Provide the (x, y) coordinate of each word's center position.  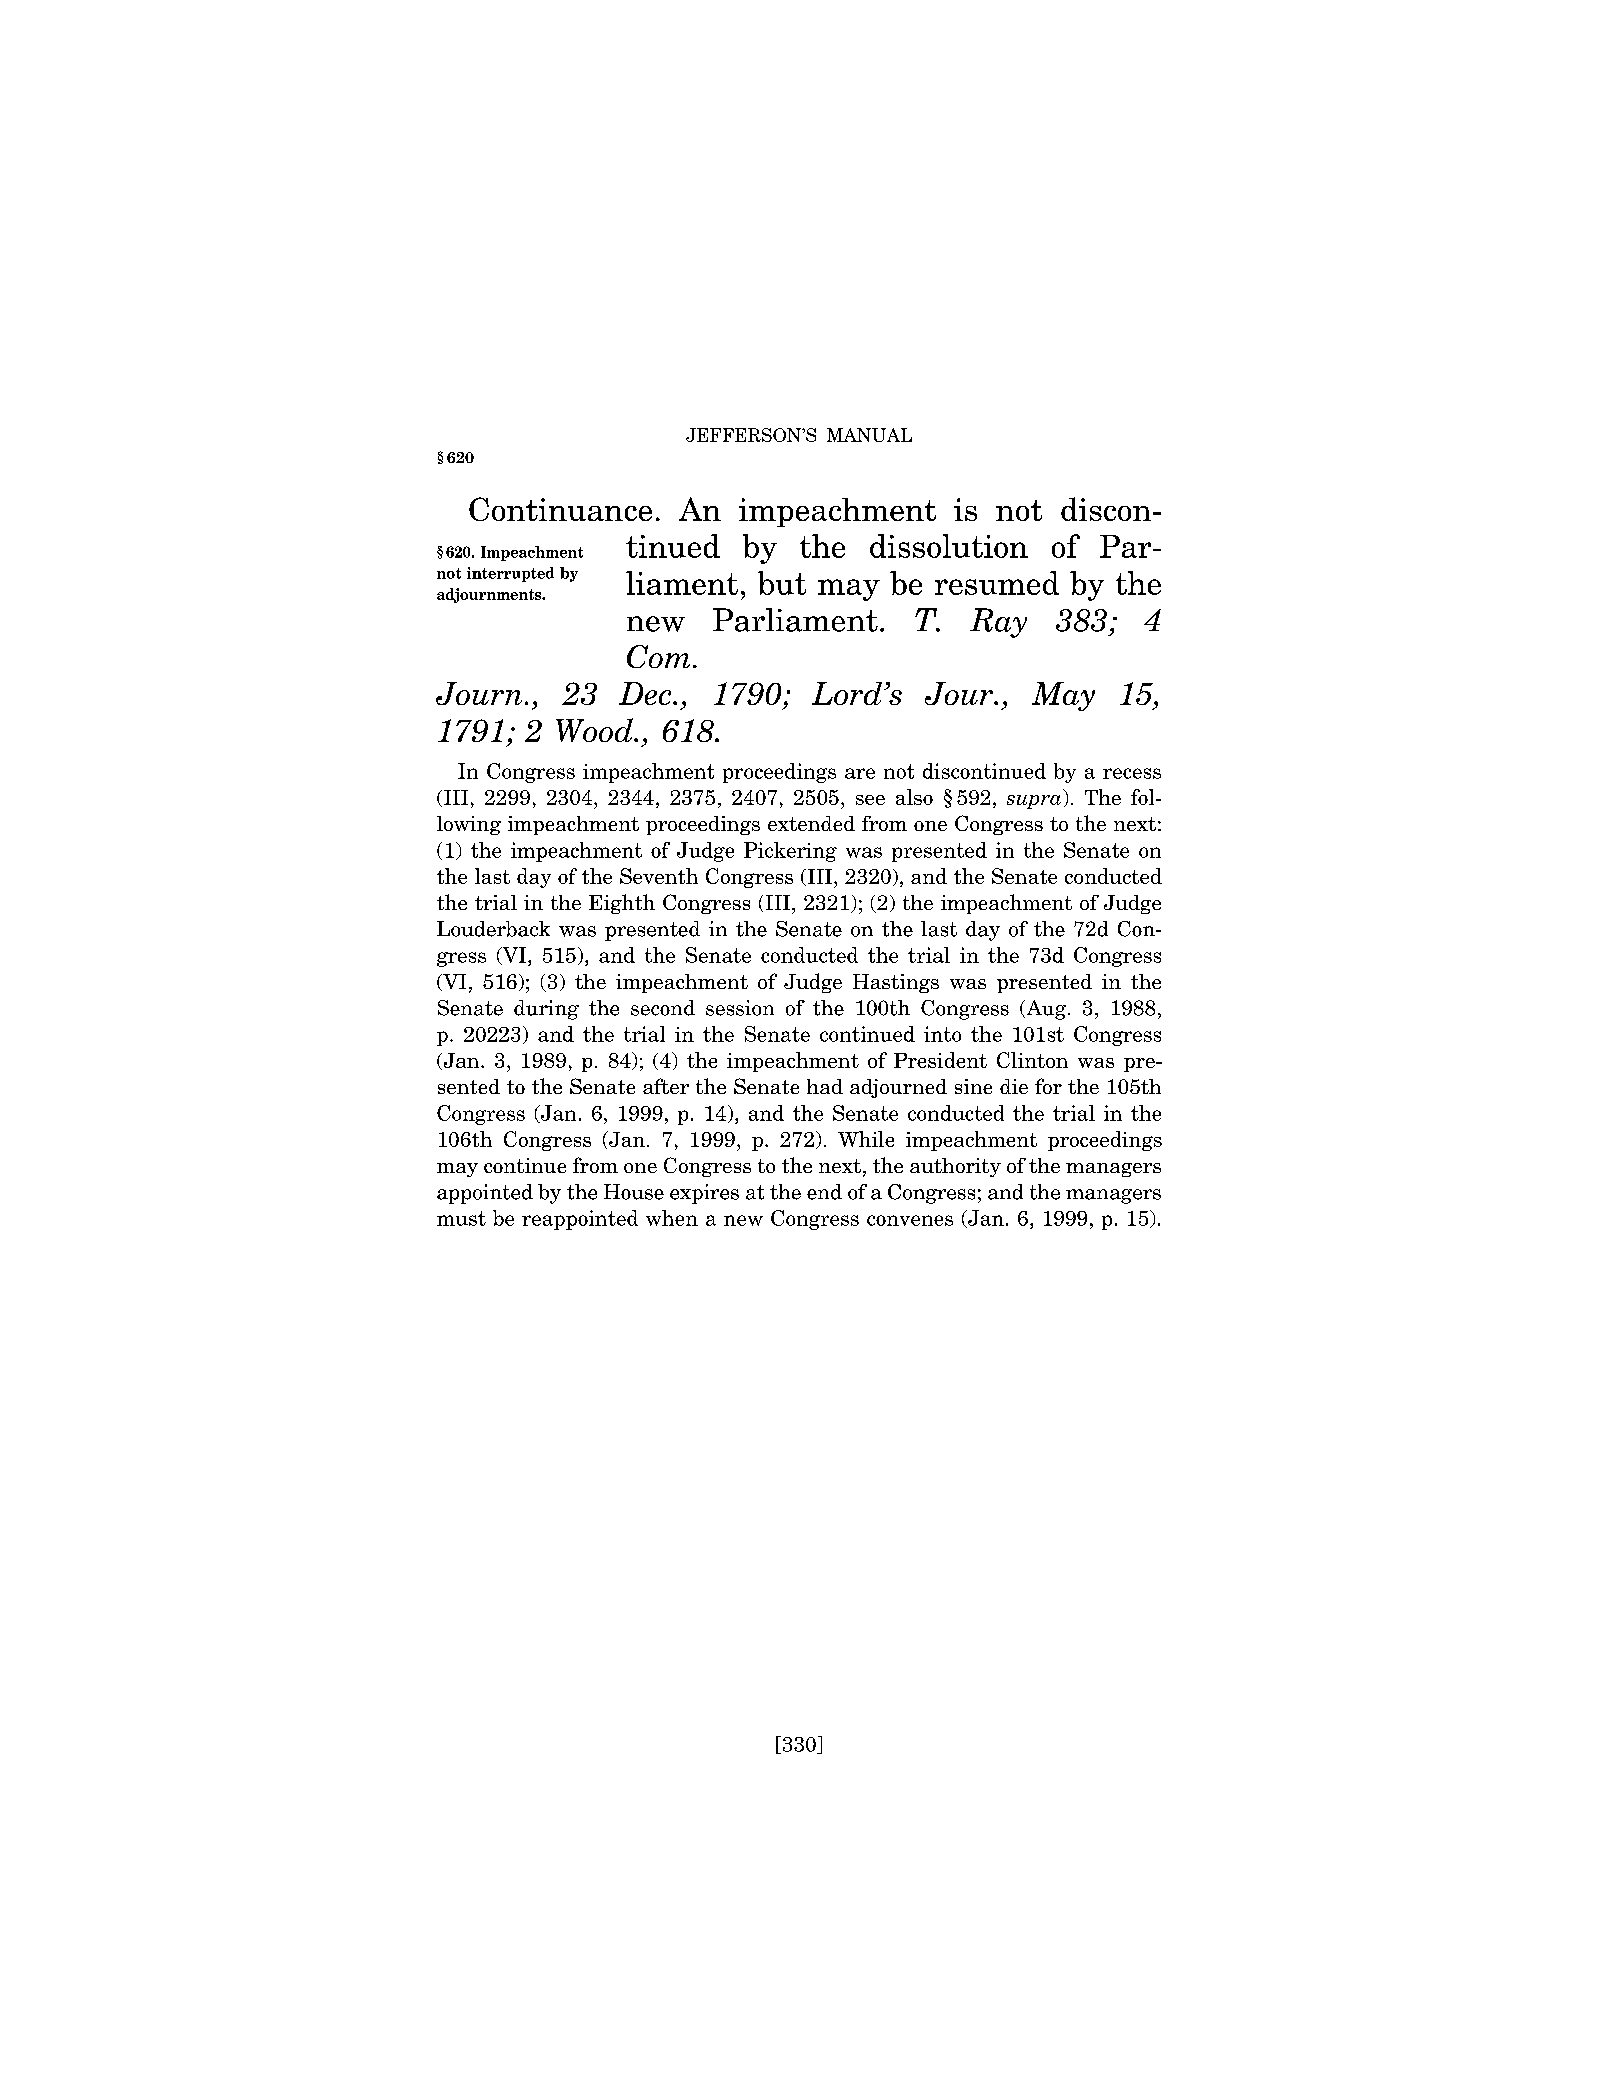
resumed (997, 583)
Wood (596, 730)
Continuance (560, 509)
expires (704, 1194)
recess (1132, 773)
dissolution (949, 546)
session (740, 1008)
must (461, 1218)
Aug (1046, 1010)
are (860, 773)
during (546, 1010)
